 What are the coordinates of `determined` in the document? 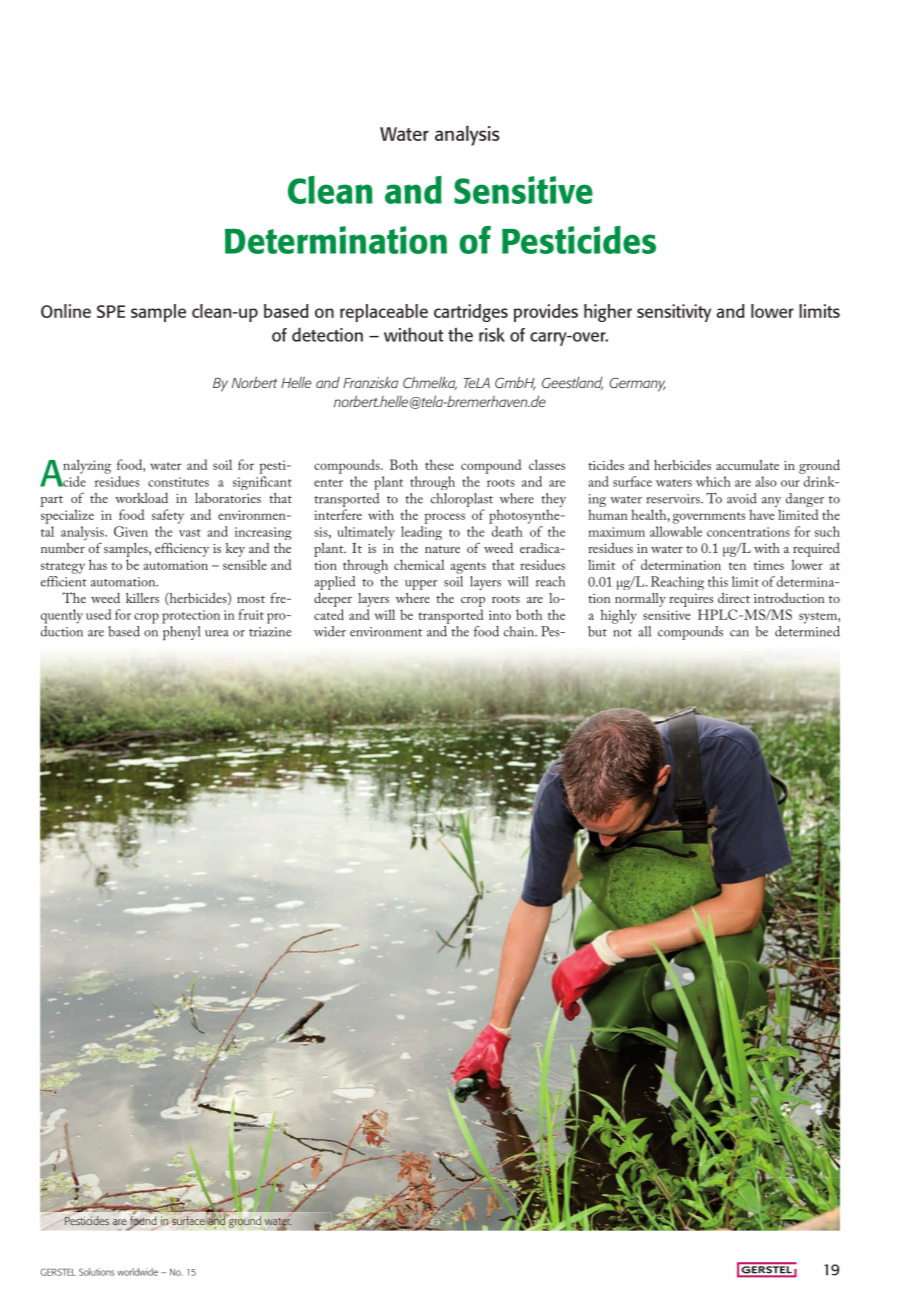 It's located at (807, 631).
